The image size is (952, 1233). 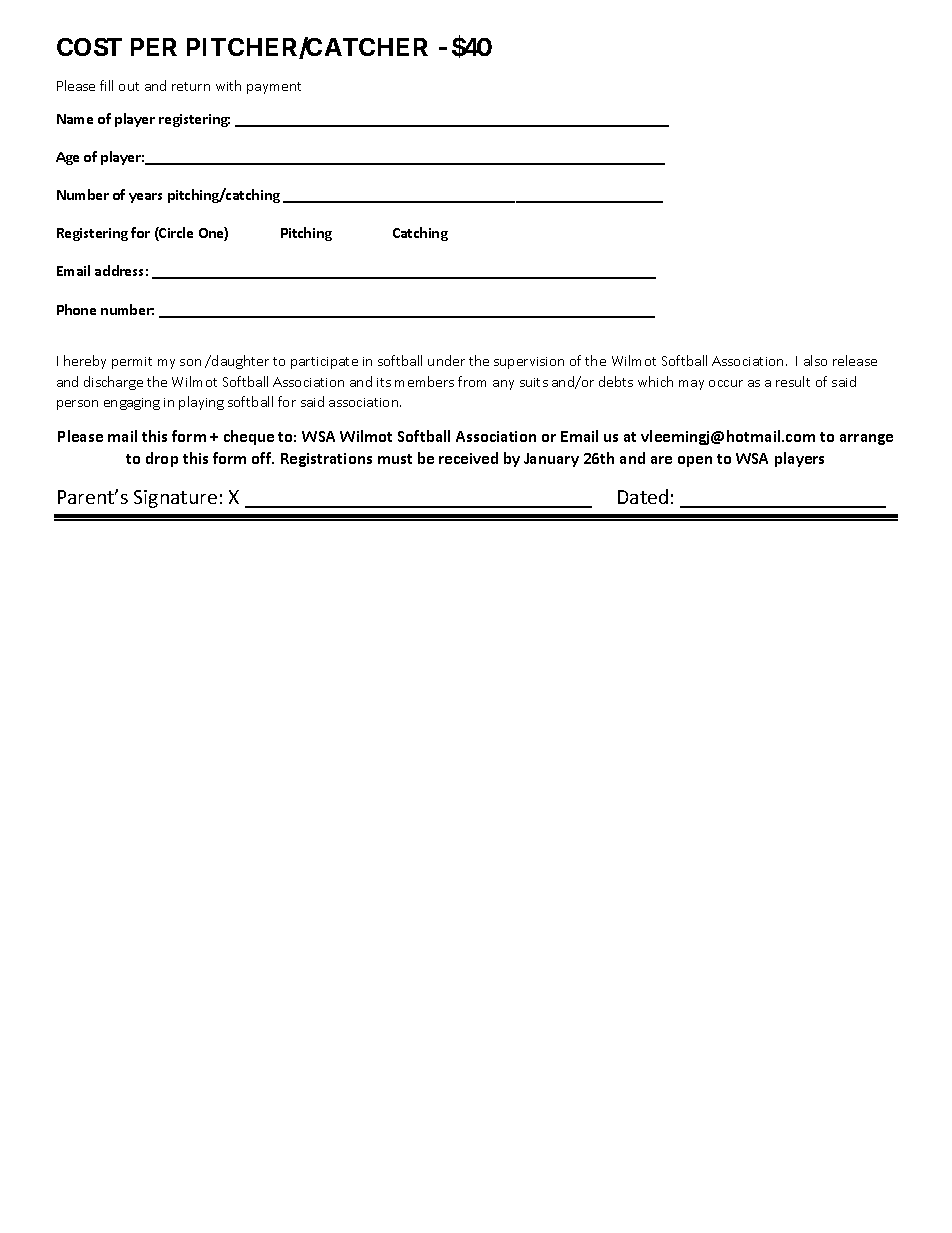 What do you see at coordinates (695, 461) in the document?
I see `open` at bounding box center [695, 461].
